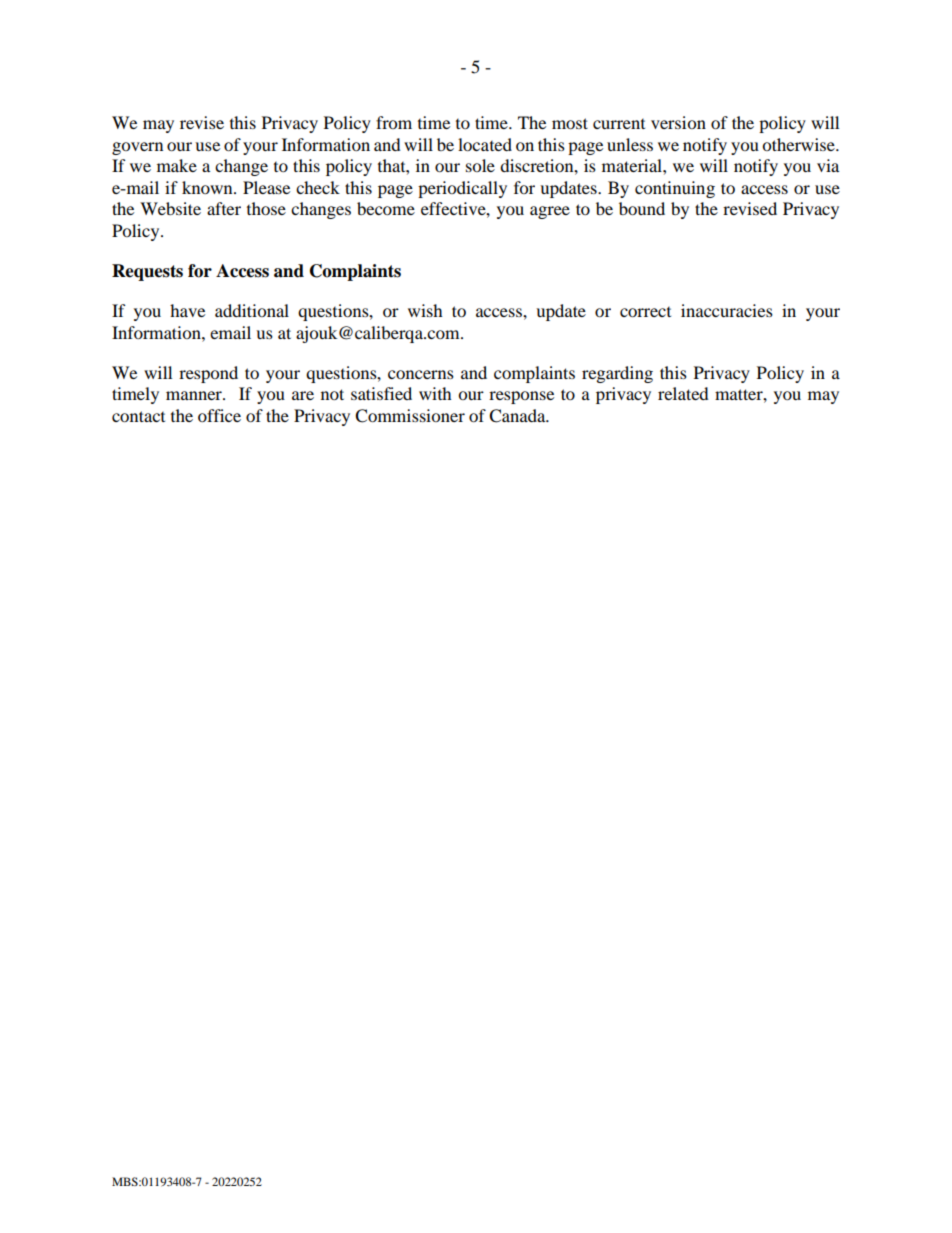 Image resolution: width=952 pixels, height=1233 pixels. I want to click on office, so click(219, 415).
